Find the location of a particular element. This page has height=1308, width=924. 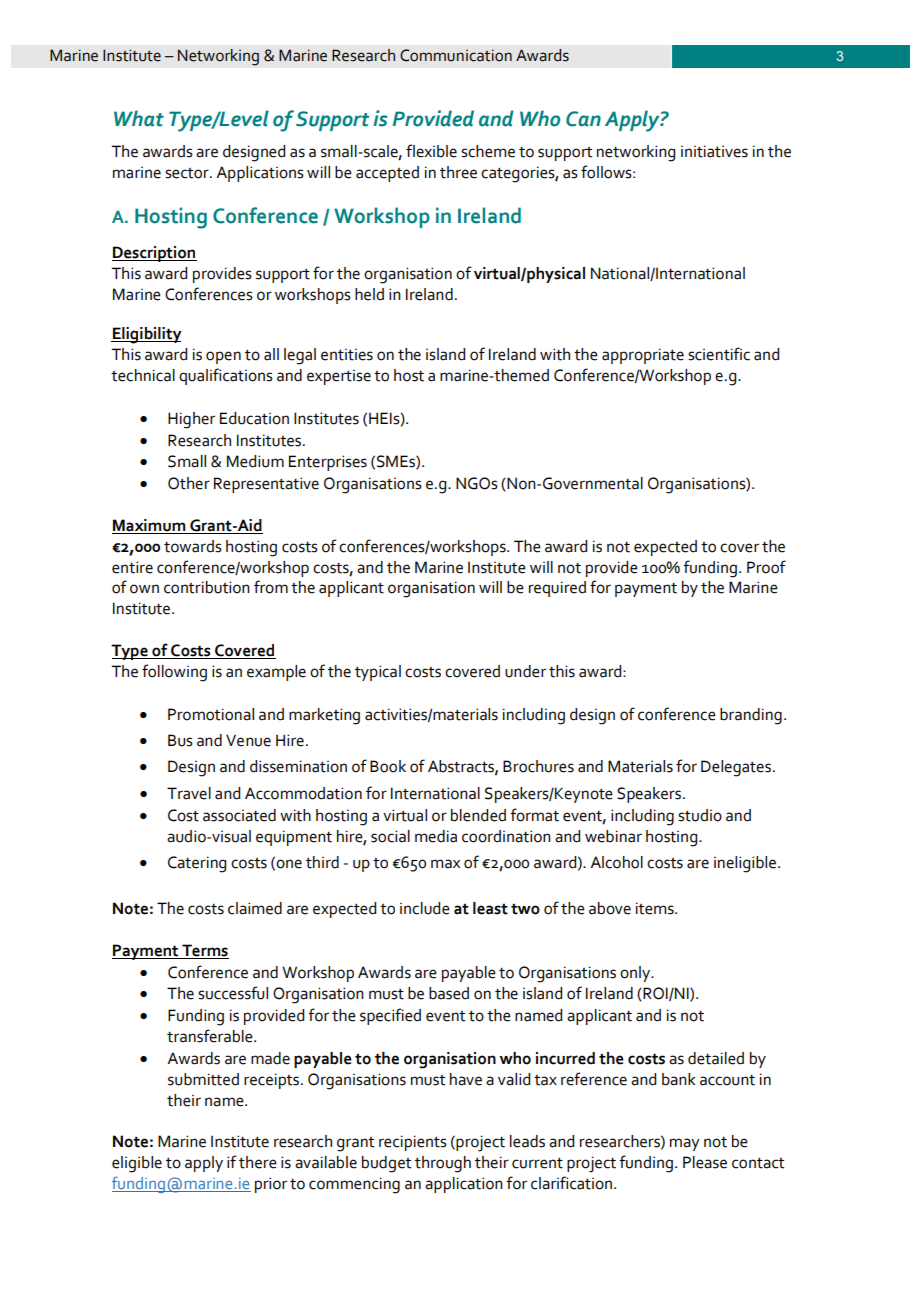

items is located at coordinates (656, 908).
